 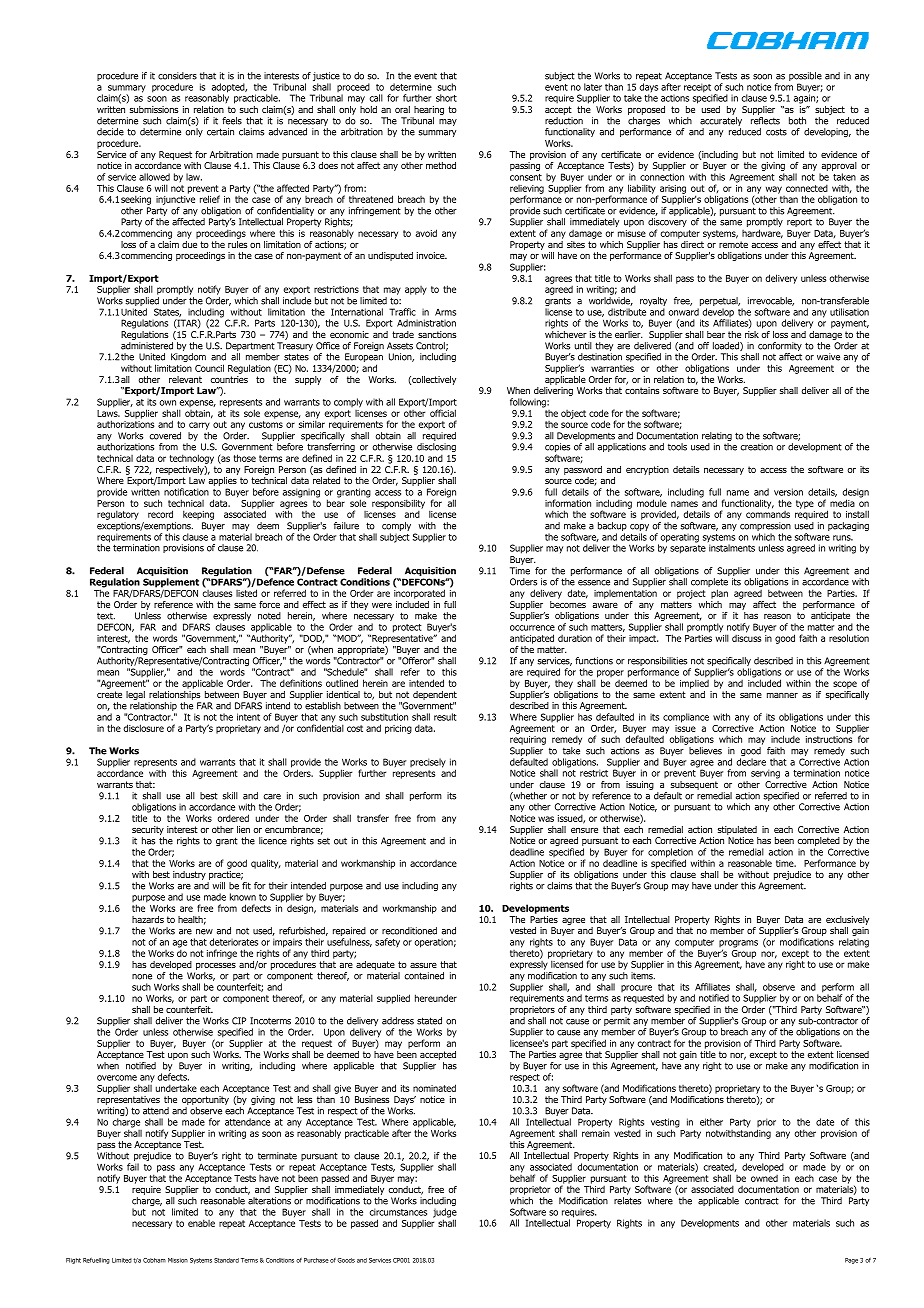 I want to click on hazards, so click(x=148, y=919).
